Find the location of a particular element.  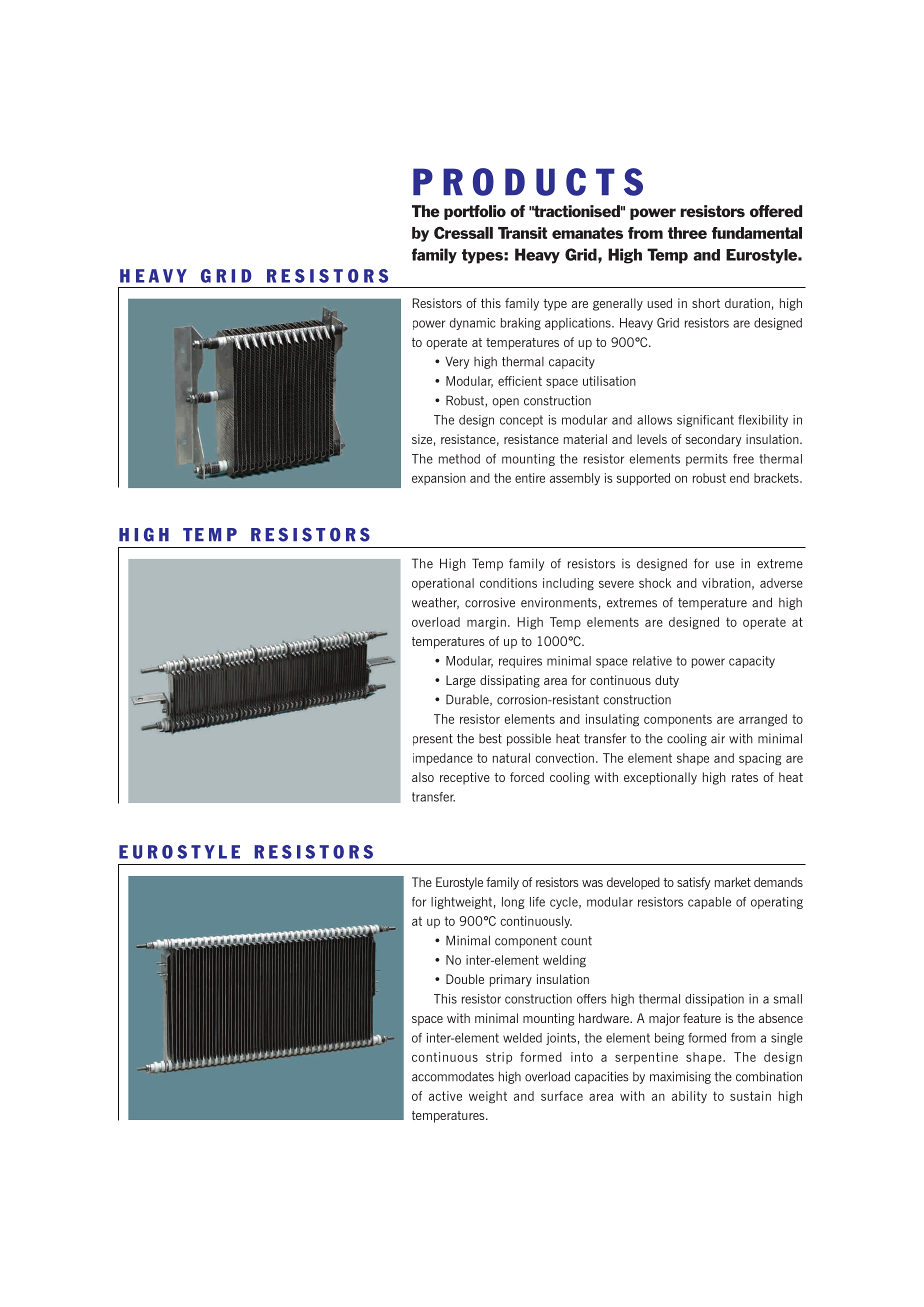

was is located at coordinates (592, 883).
